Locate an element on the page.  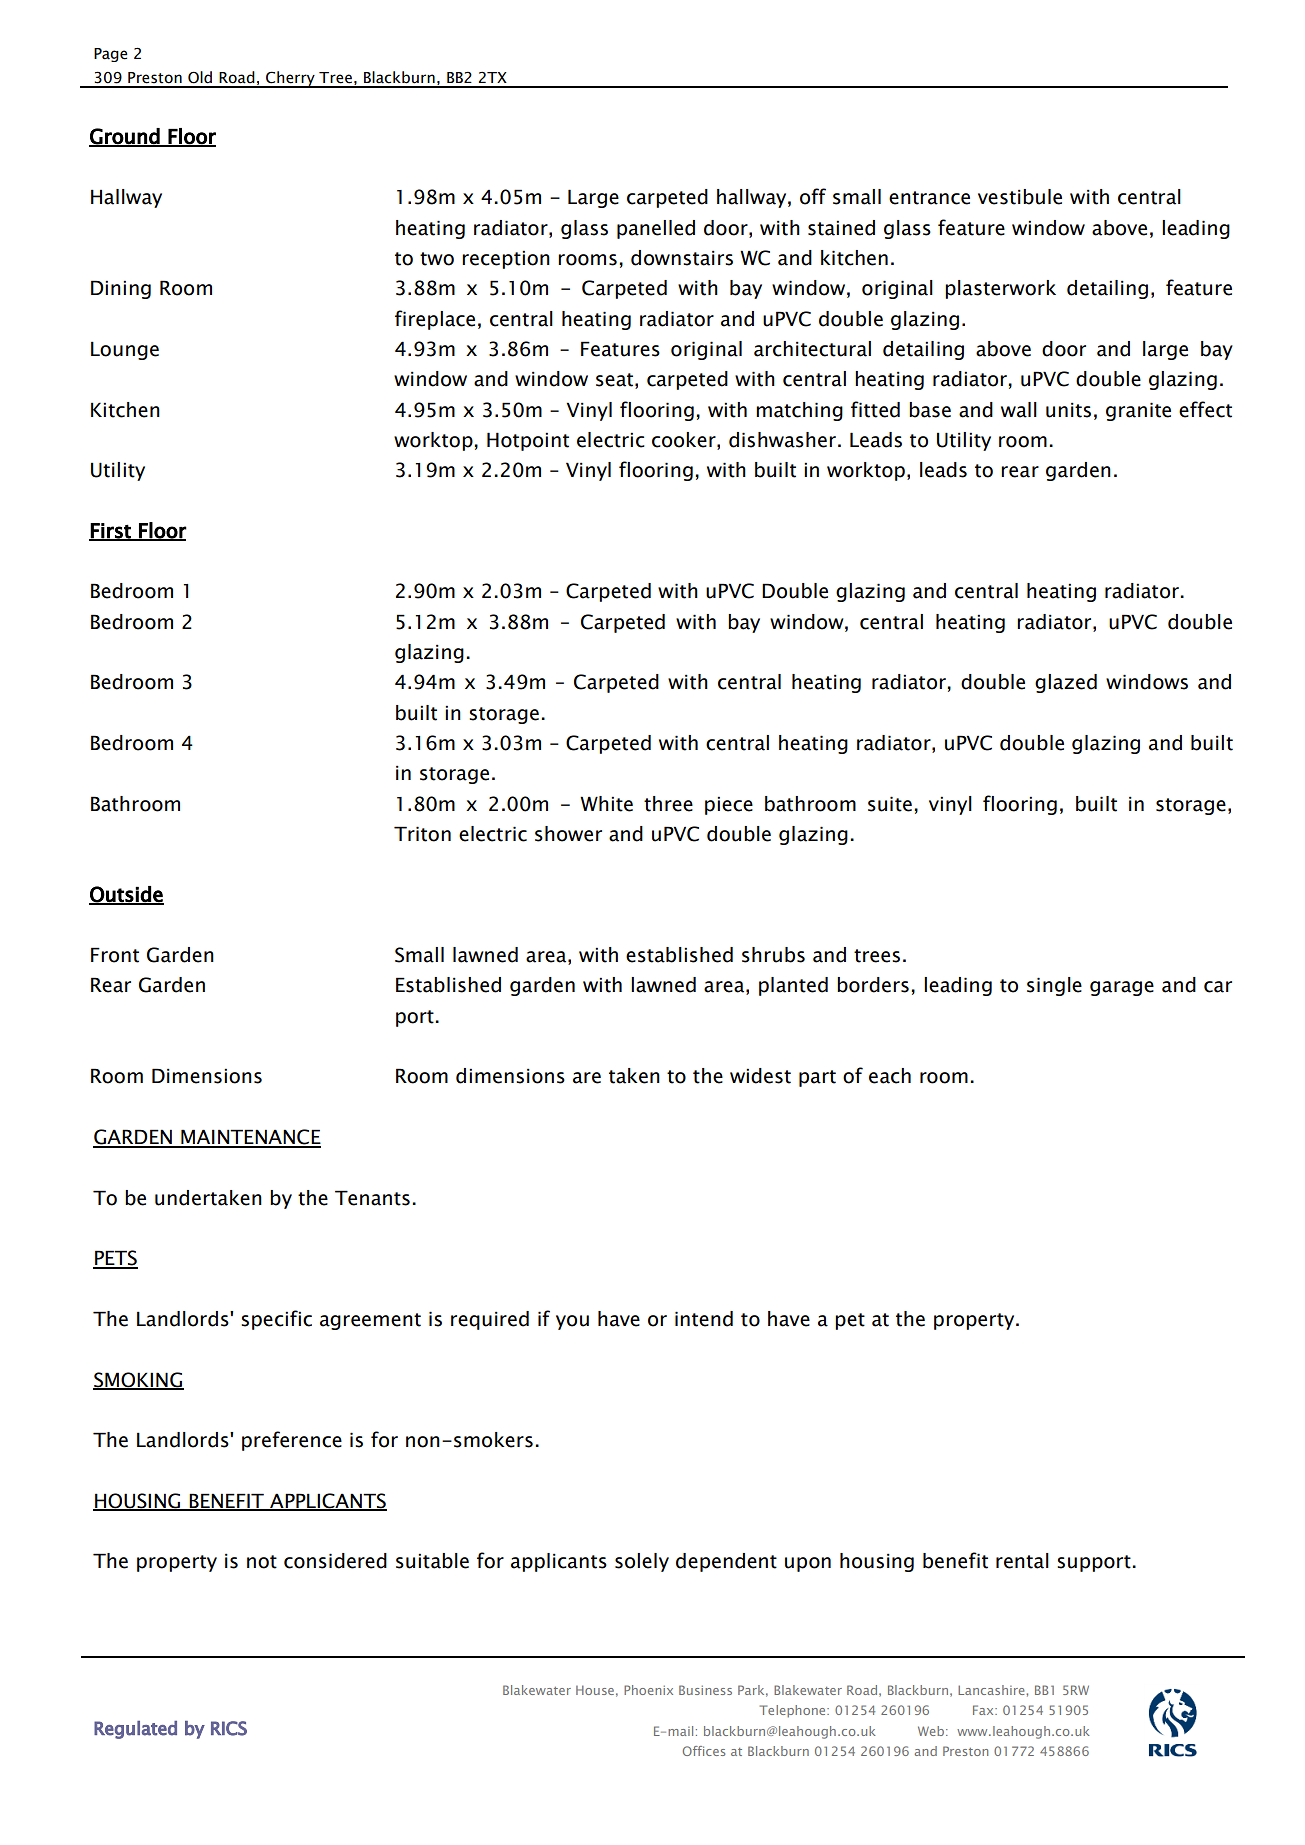
widest is located at coordinates (760, 1076).
